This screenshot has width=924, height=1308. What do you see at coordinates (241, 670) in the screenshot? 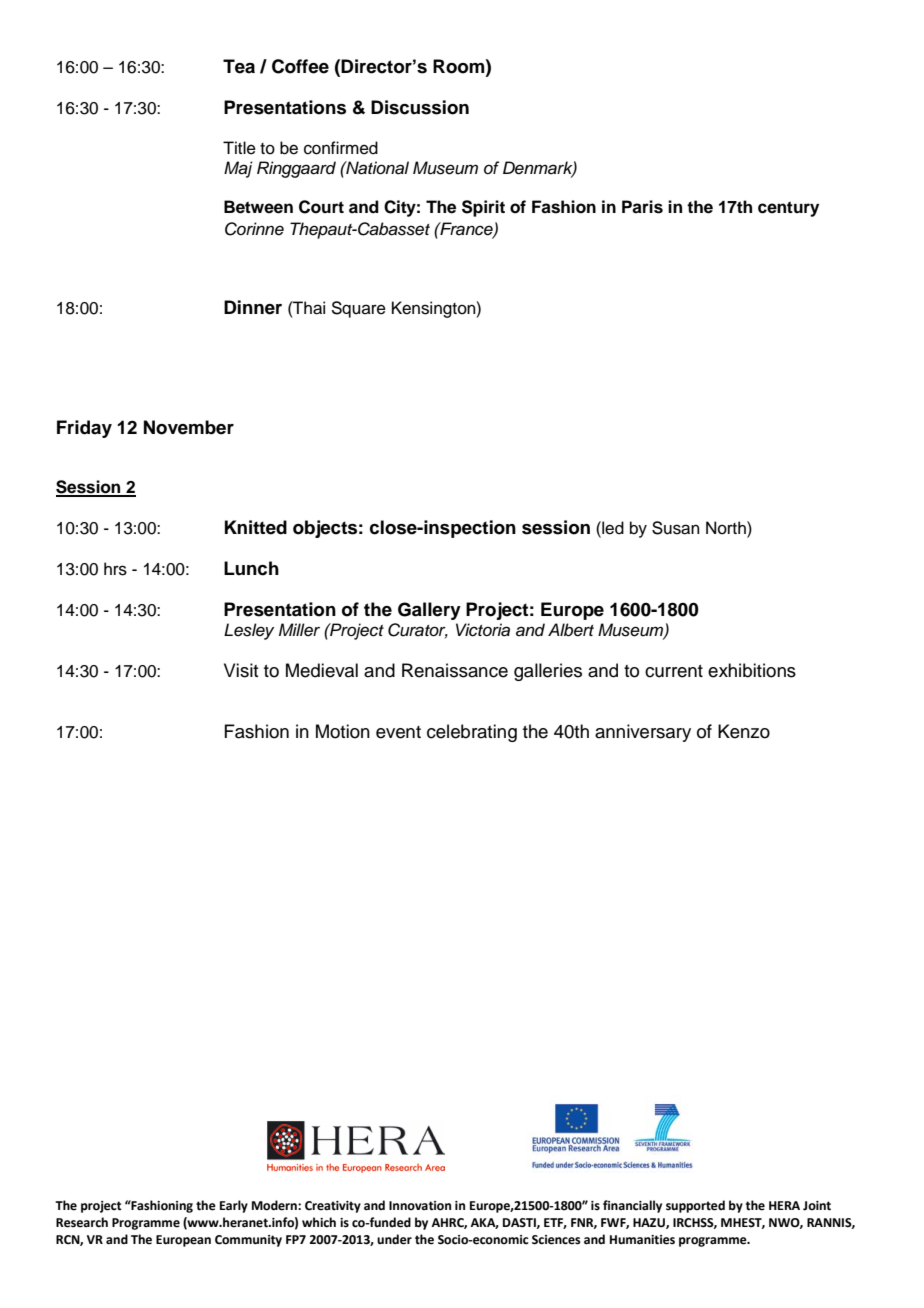
I see `Visit` at bounding box center [241, 670].
